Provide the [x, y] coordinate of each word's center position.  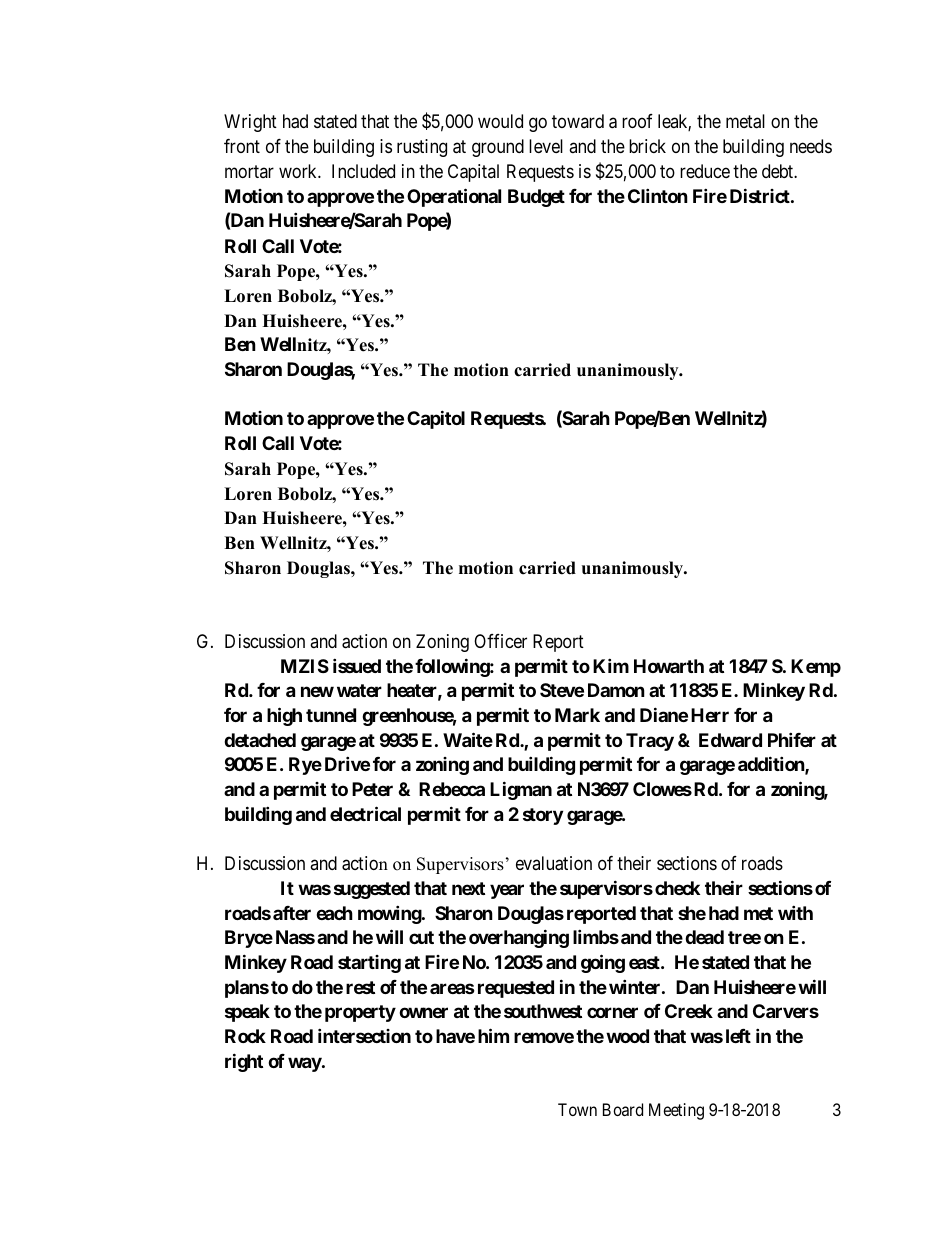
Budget [536, 198]
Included [363, 171]
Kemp [816, 668]
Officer [500, 641]
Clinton [658, 195]
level [546, 146]
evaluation [554, 863]
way [305, 1064]
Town [577, 1109]
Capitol [436, 419]
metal [745, 121]
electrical [365, 813]
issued [357, 665]
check [677, 888]
